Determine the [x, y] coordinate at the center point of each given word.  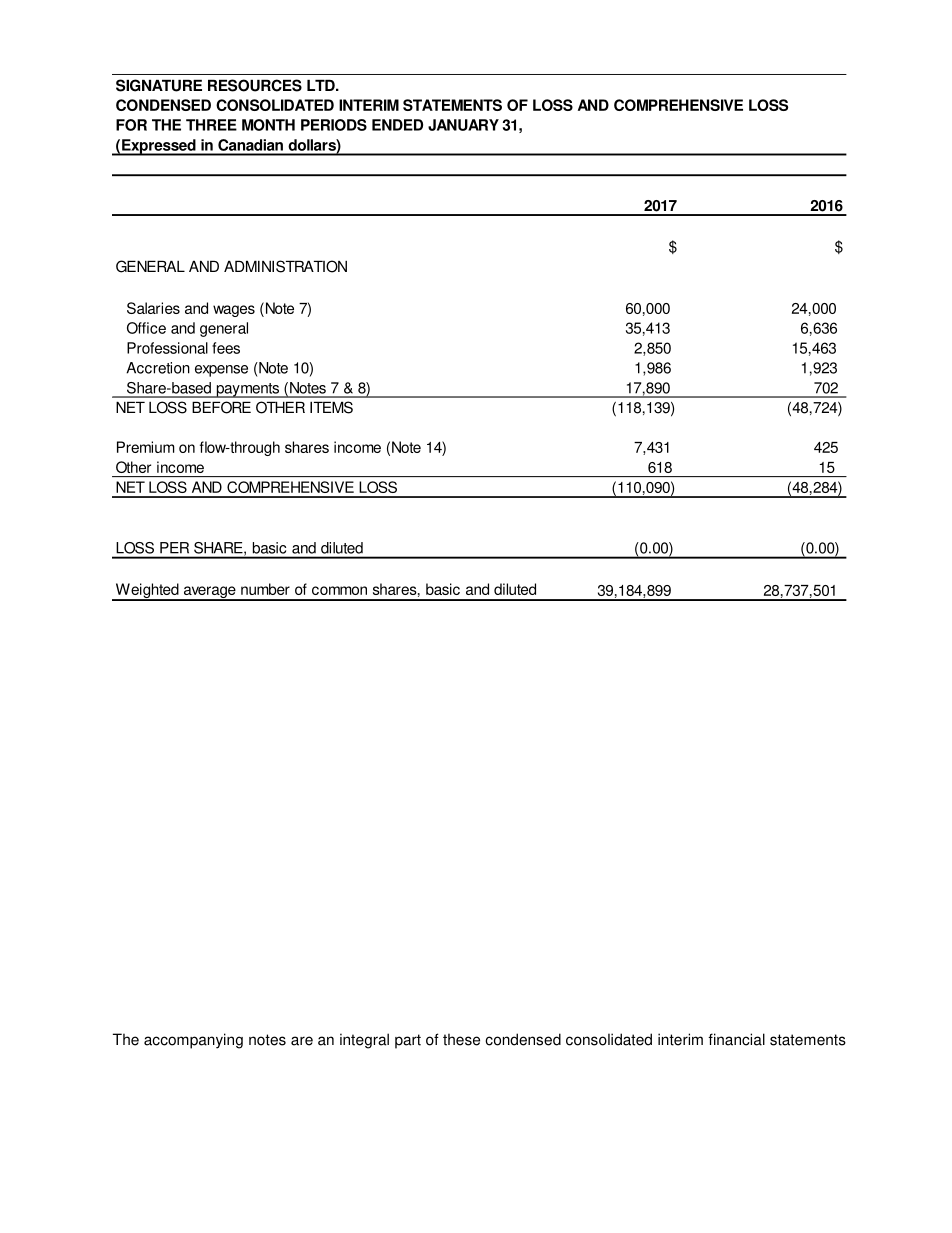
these [461, 1039]
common [339, 590]
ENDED [397, 125]
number [265, 589]
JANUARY [463, 125]
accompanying [193, 1041]
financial [736, 1039]
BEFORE [221, 407]
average [209, 593]
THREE [211, 125]
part [408, 1041]
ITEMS [331, 407]
